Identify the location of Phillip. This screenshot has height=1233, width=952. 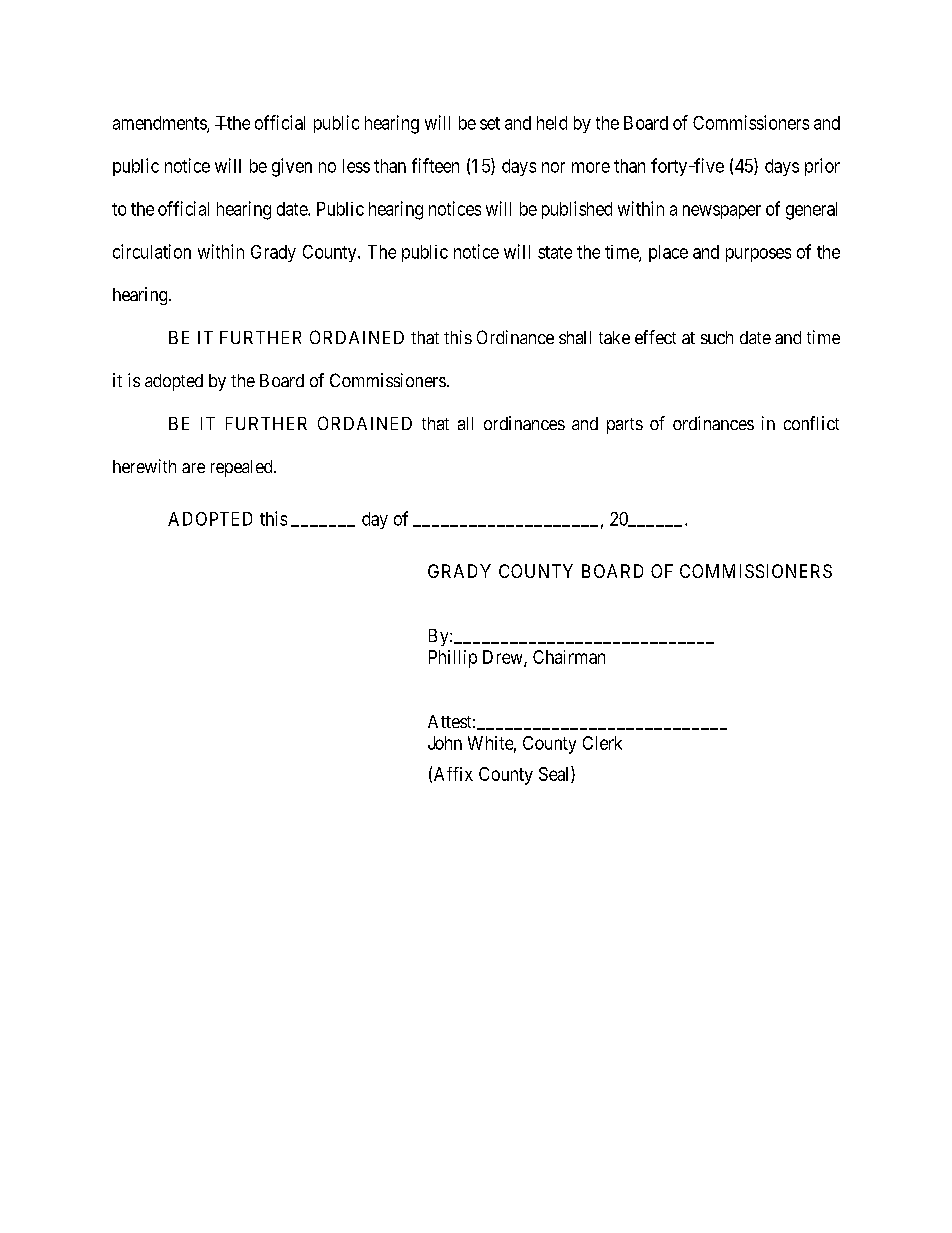
(453, 659).
